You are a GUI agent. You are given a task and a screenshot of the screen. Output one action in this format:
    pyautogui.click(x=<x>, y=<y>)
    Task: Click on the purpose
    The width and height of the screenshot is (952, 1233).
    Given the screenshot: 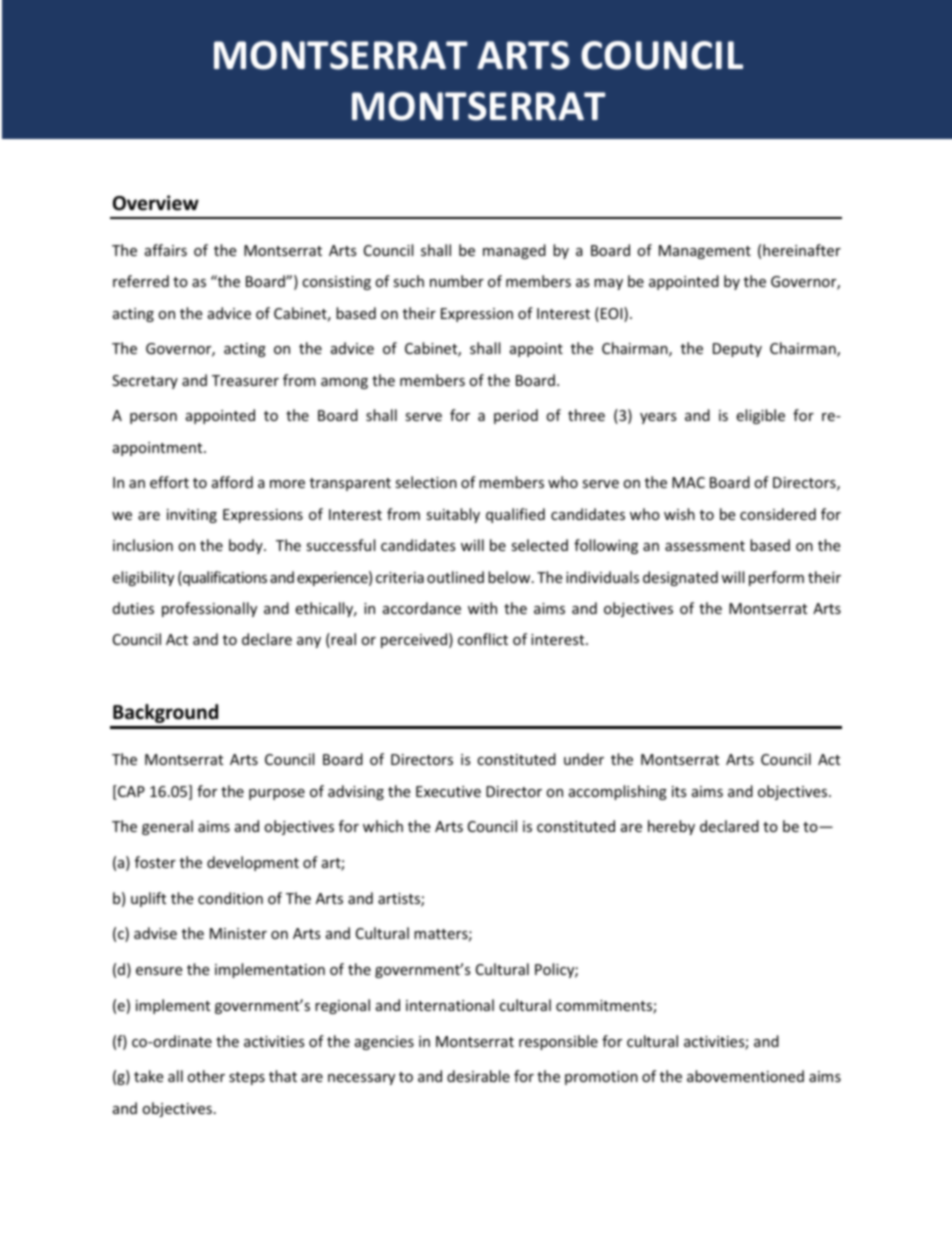 What is the action you would take?
    pyautogui.click(x=277, y=794)
